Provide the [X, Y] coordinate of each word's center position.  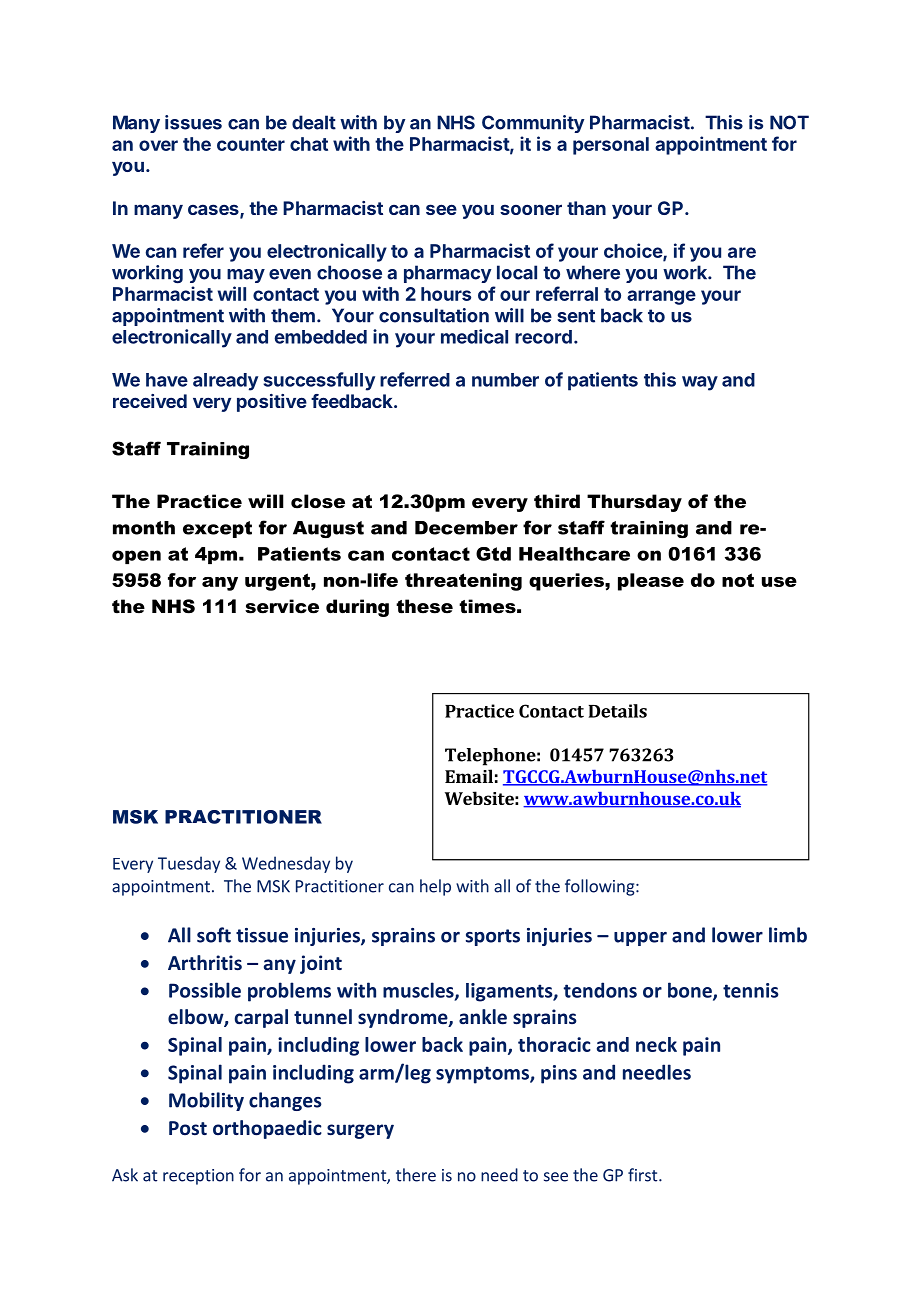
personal [611, 146]
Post [188, 1128]
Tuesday [189, 864]
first [644, 1175]
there [416, 1175]
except [217, 529]
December [466, 528]
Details [618, 711]
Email [469, 776]
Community [533, 124]
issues [193, 122]
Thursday [634, 503]
